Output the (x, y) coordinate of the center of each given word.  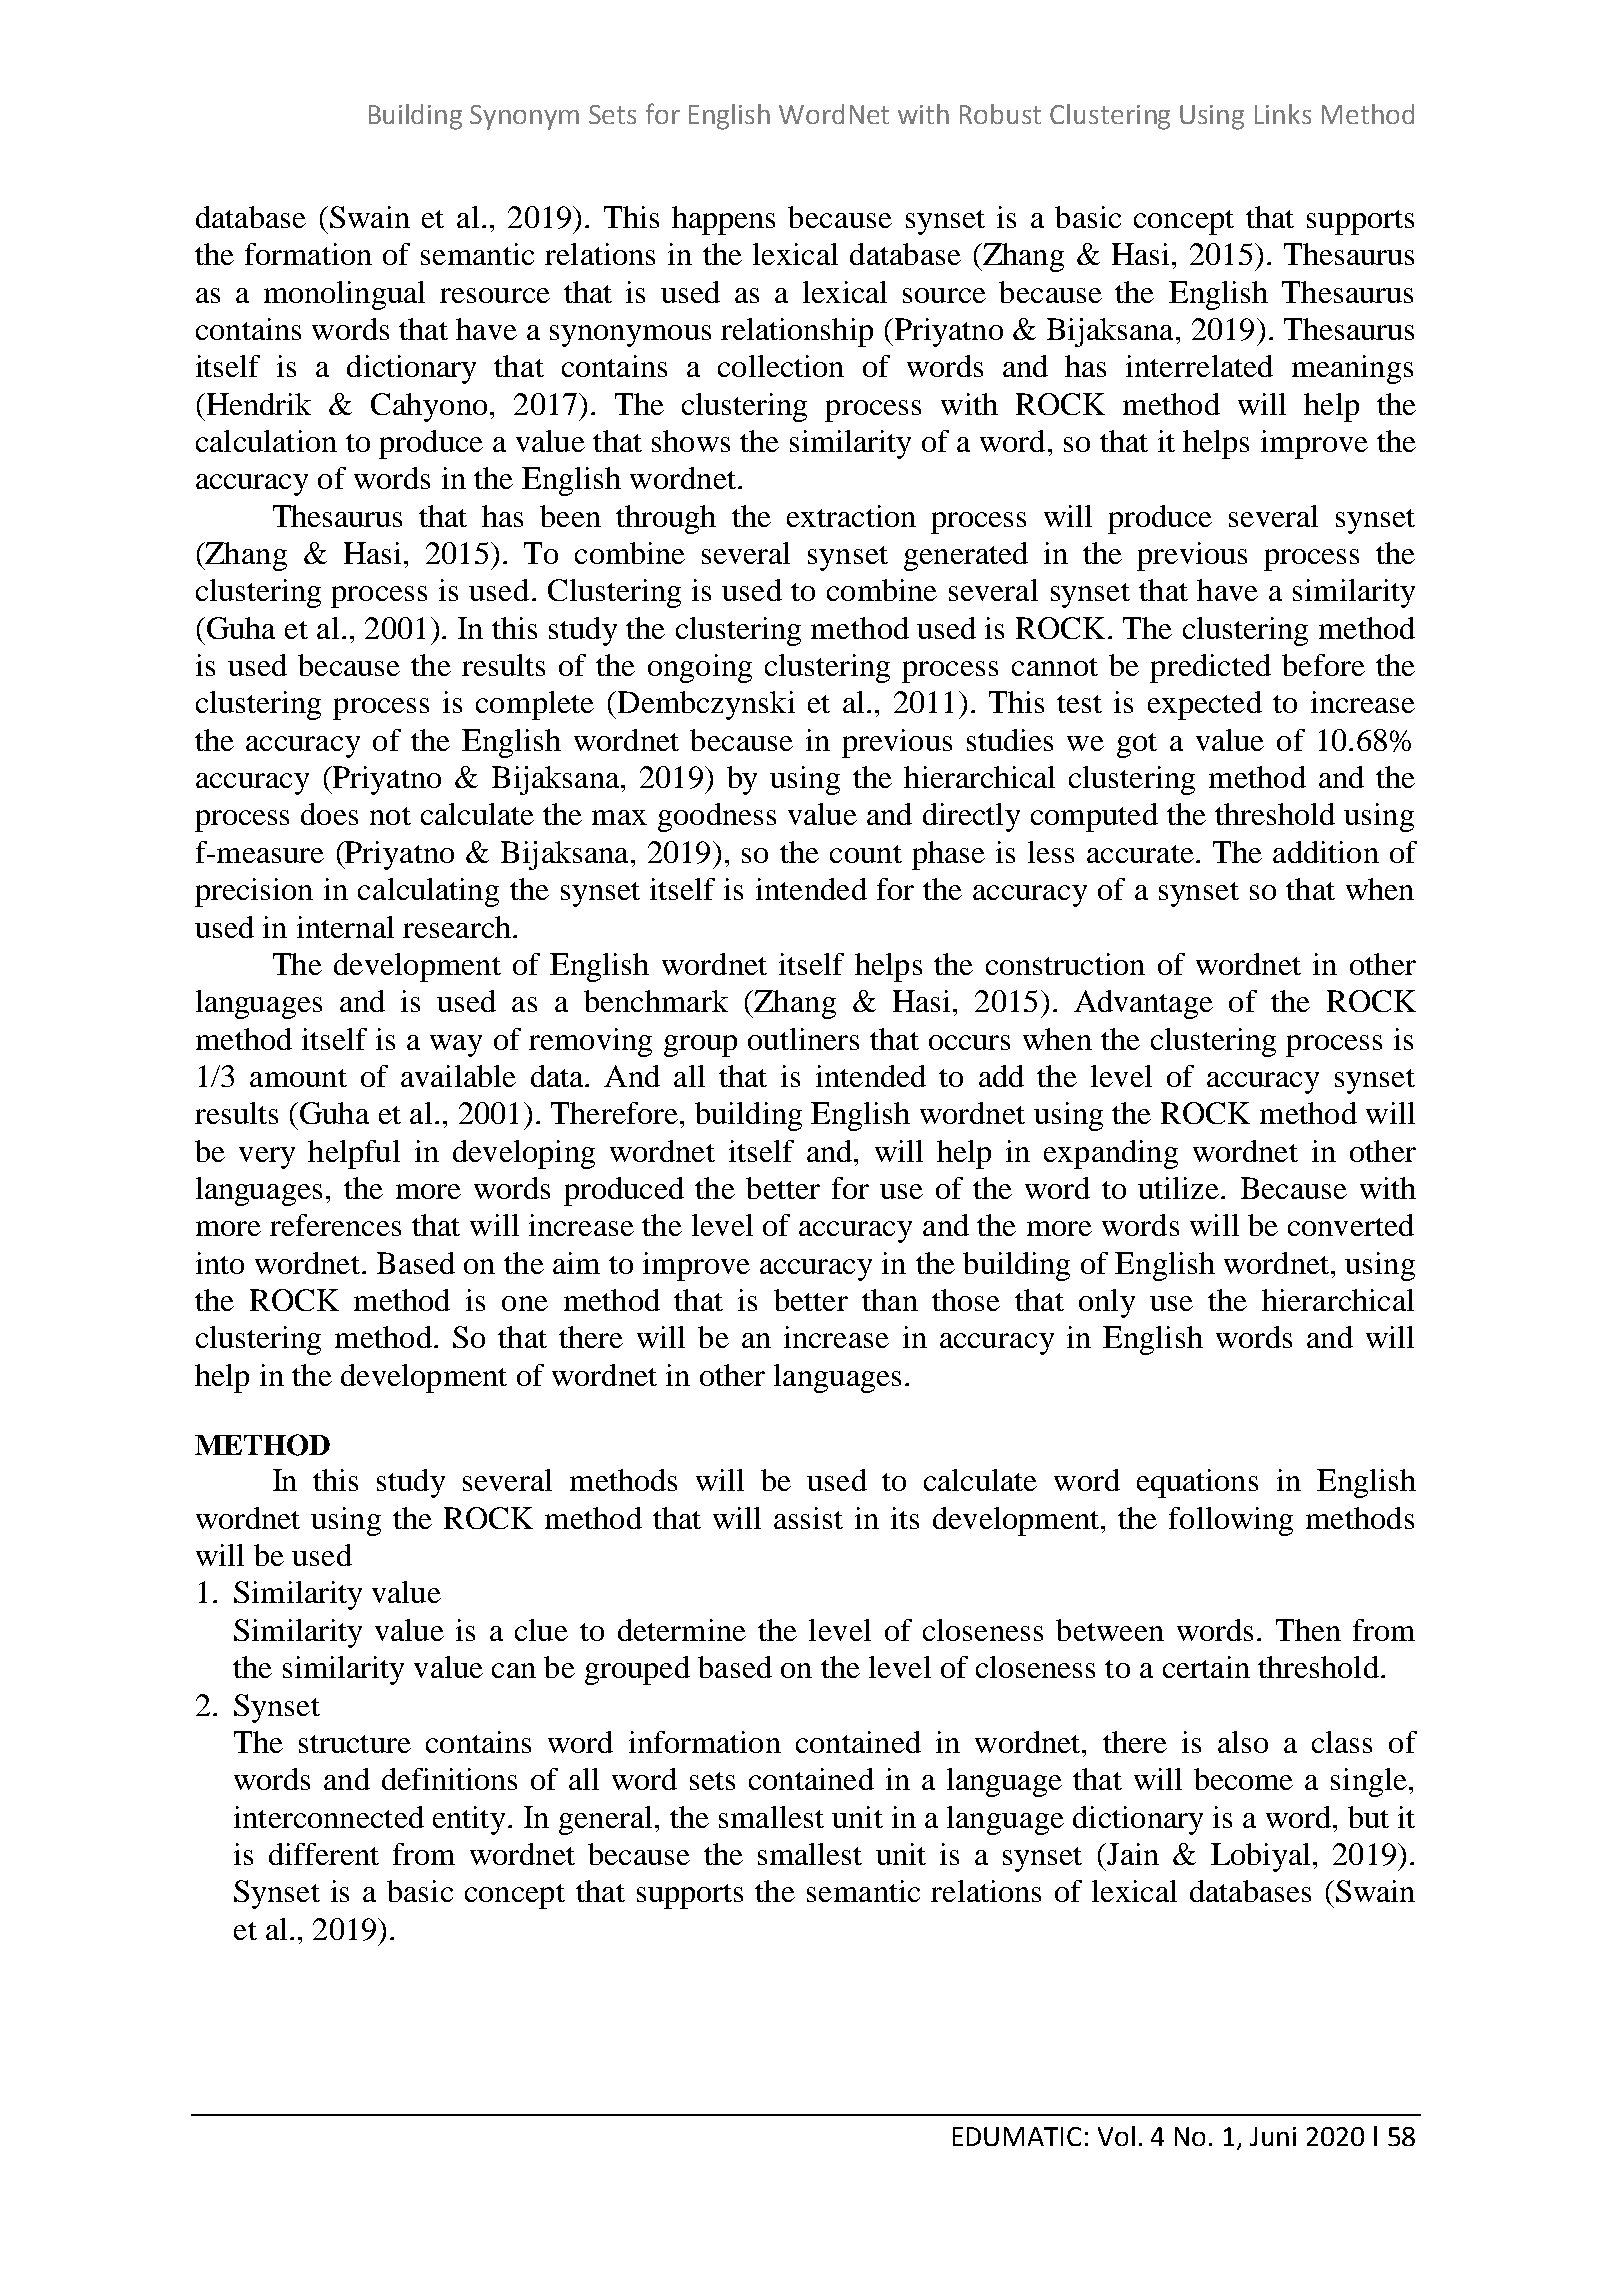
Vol (1116, 2136)
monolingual (344, 295)
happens (723, 220)
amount (298, 1078)
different (324, 1854)
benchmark (656, 1001)
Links (1283, 114)
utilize (1178, 1188)
